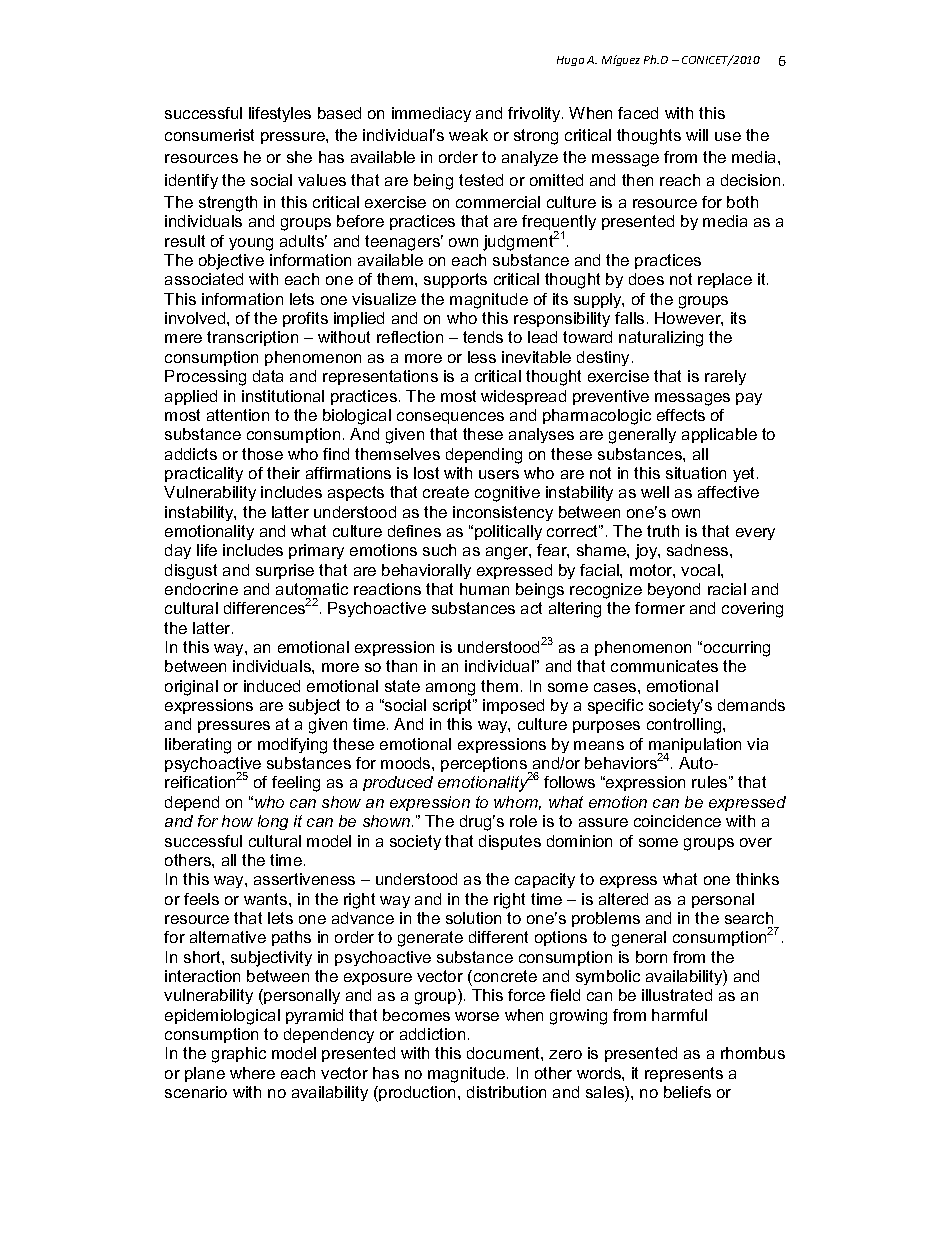 This screenshot has width=952, height=1233. What do you see at coordinates (209, 135) in the screenshot?
I see `consumerist` at bounding box center [209, 135].
